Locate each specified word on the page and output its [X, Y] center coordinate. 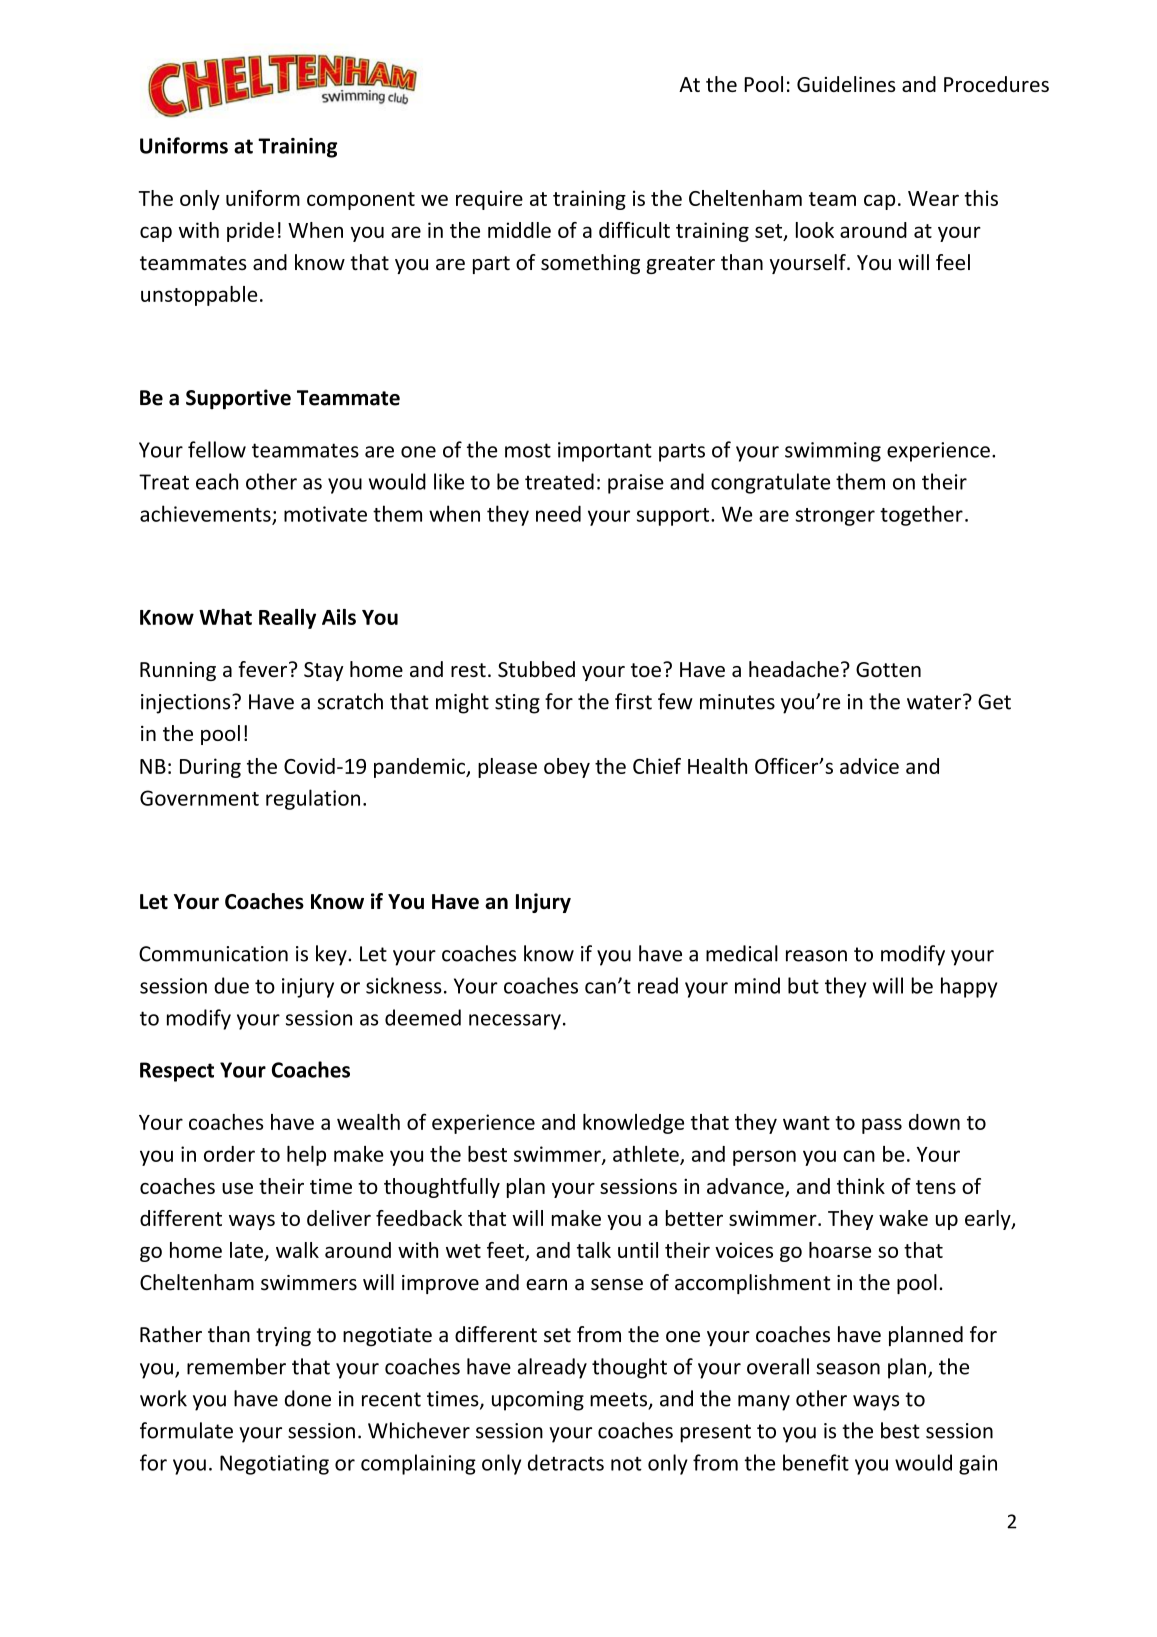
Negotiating [274, 1465]
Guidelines [846, 84]
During [210, 768]
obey [567, 768]
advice [869, 766]
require [489, 200]
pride [250, 232]
